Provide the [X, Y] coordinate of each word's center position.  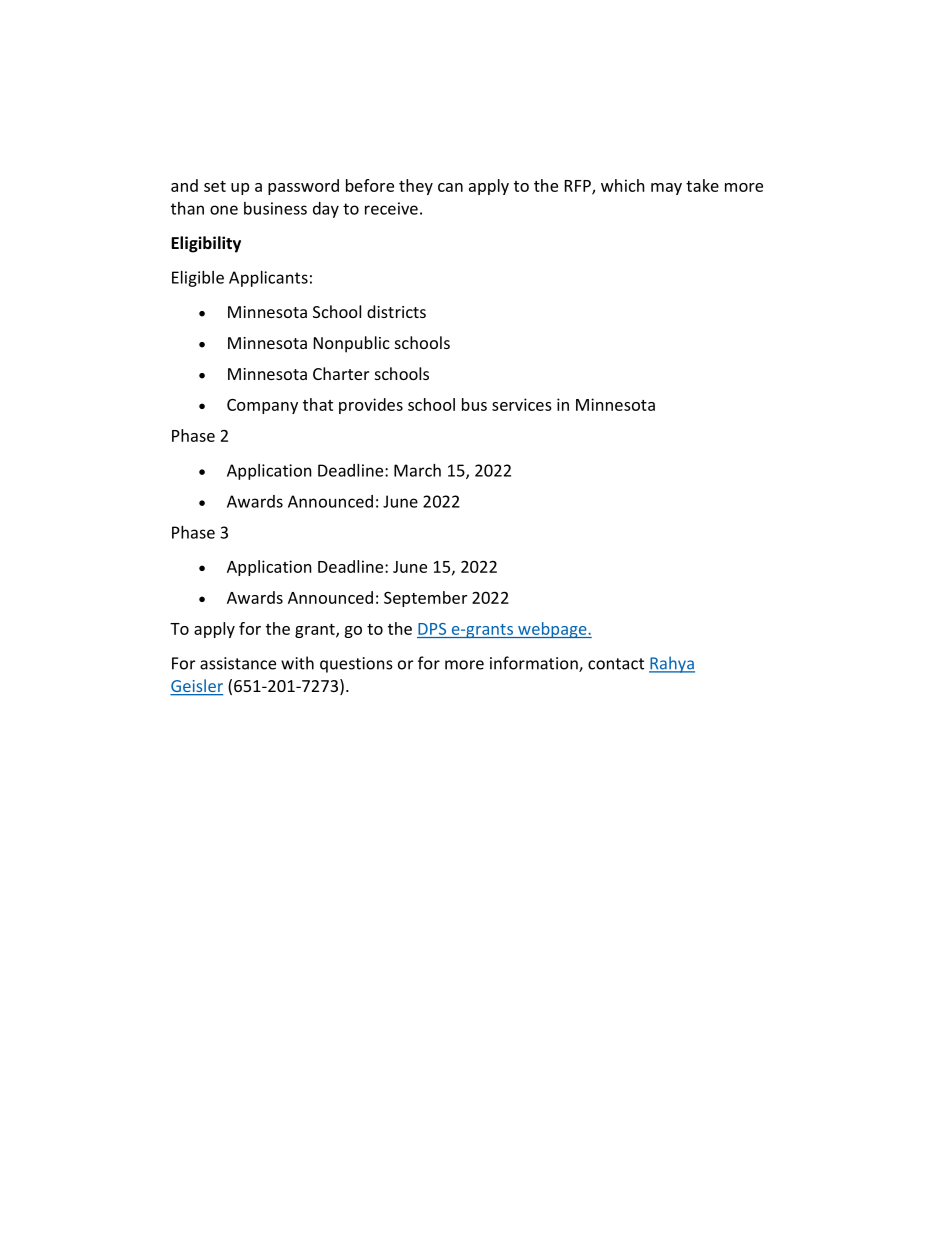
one [224, 210]
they [416, 187]
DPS [432, 629]
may [666, 189]
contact [616, 664]
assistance [238, 663]
